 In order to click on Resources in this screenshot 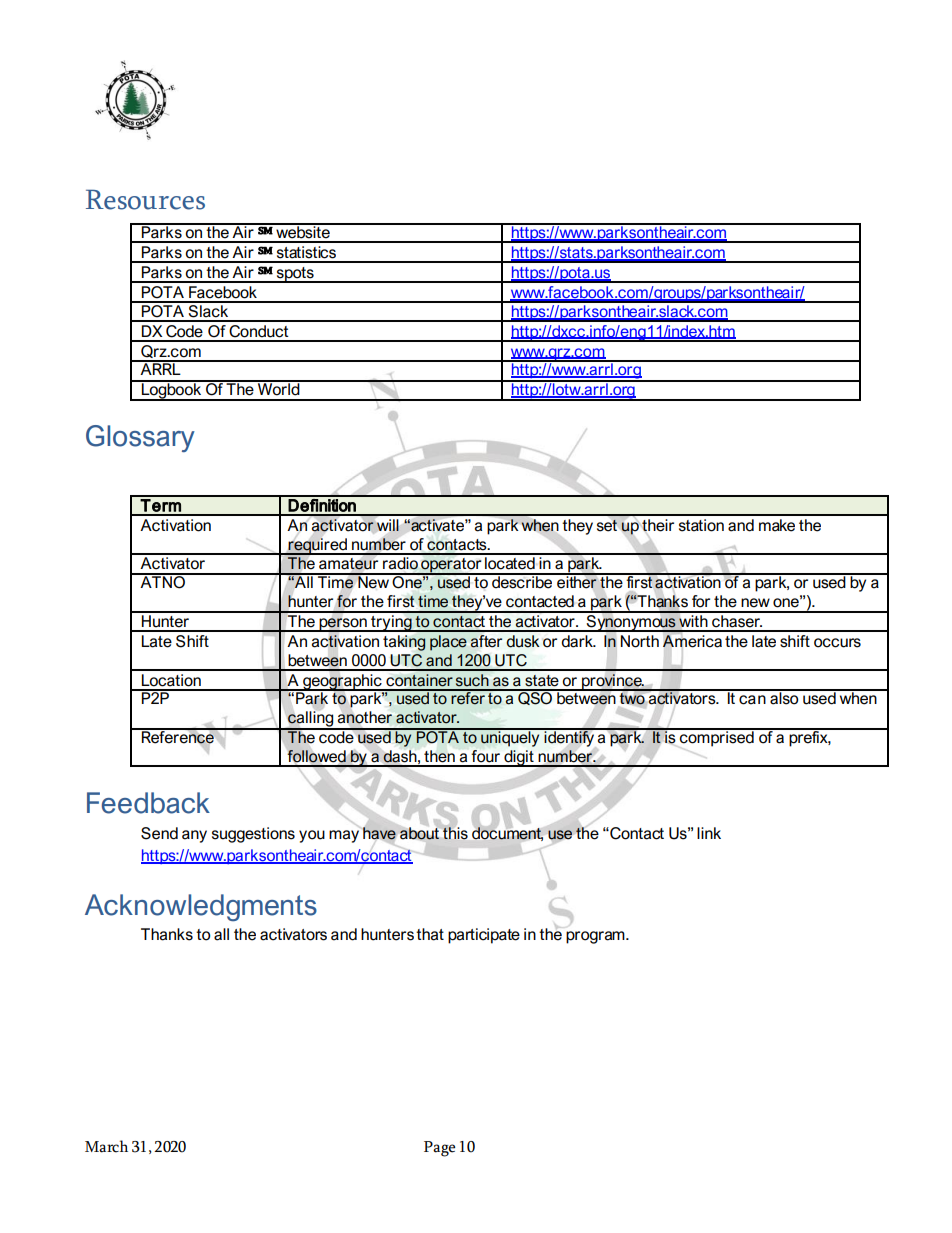, I will do `click(145, 200)`.
